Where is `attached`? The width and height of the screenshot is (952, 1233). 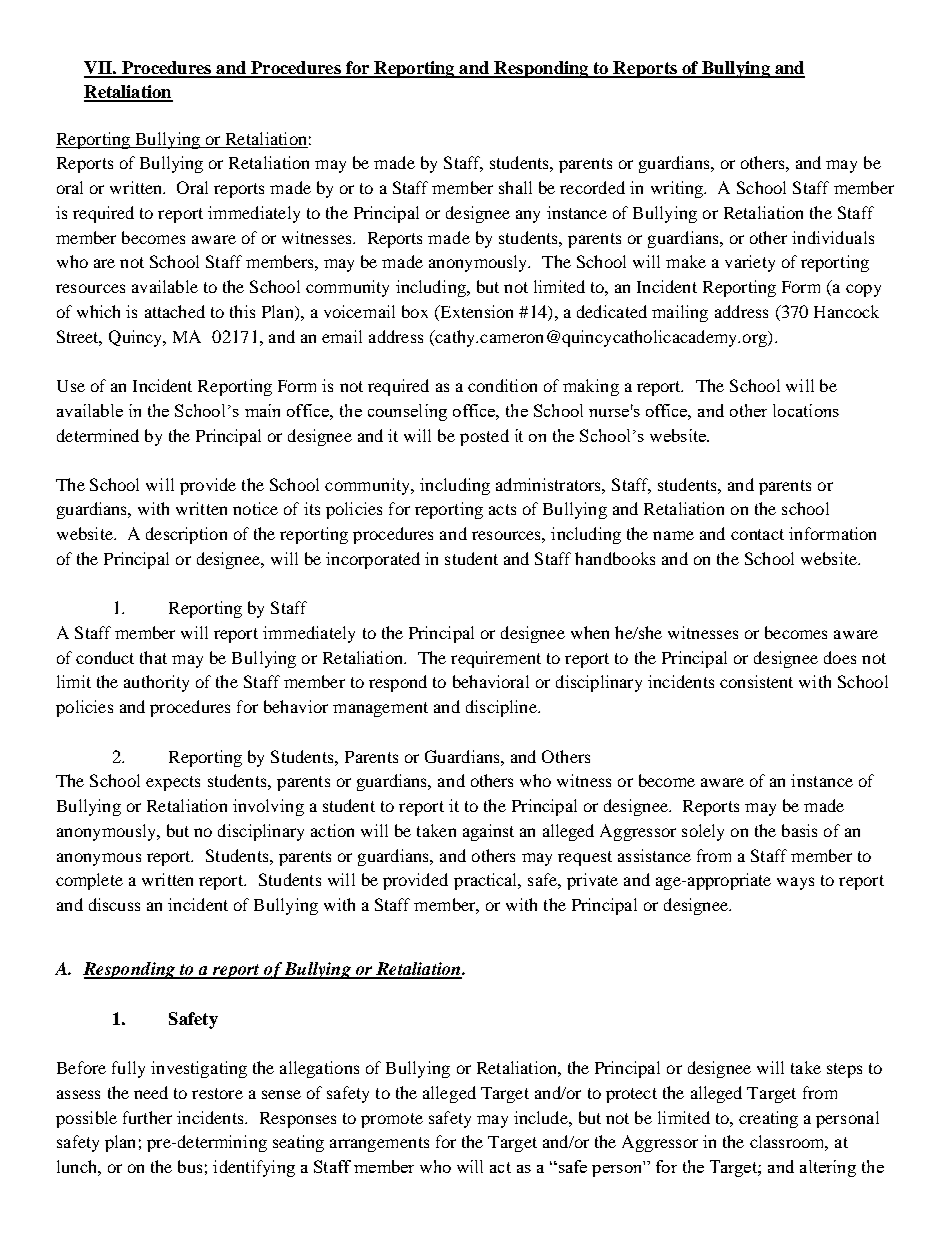
attached is located at coordinates (175, 311).
